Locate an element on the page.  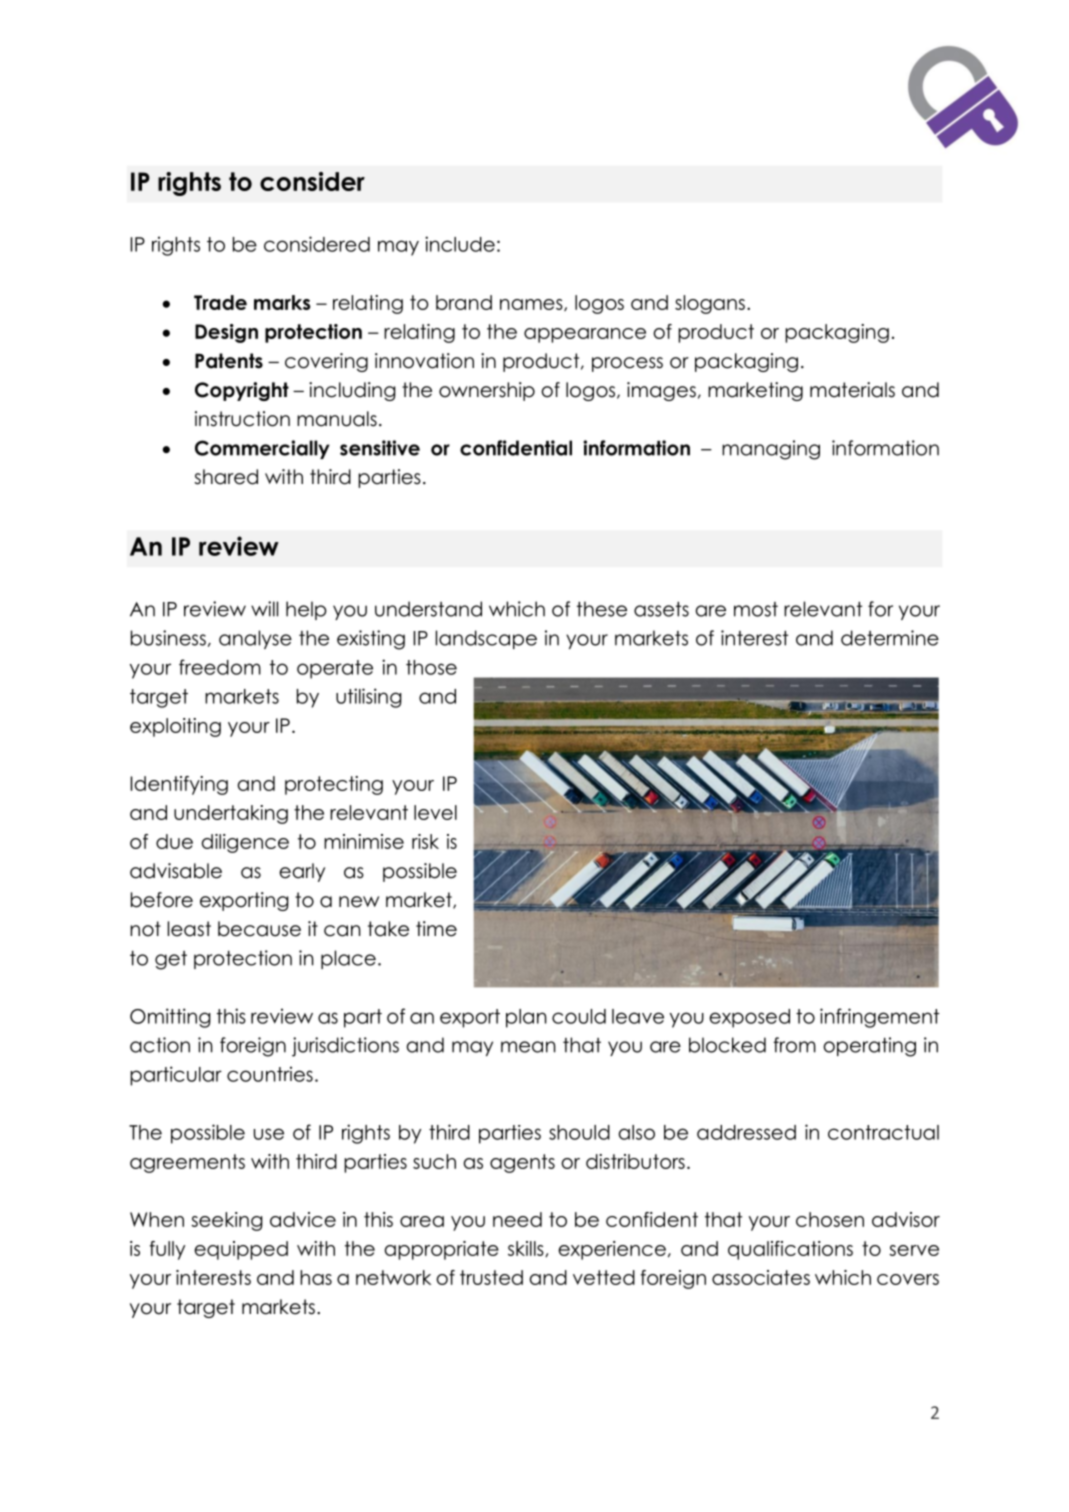
infringement is located at coordinates (880, 1018).
